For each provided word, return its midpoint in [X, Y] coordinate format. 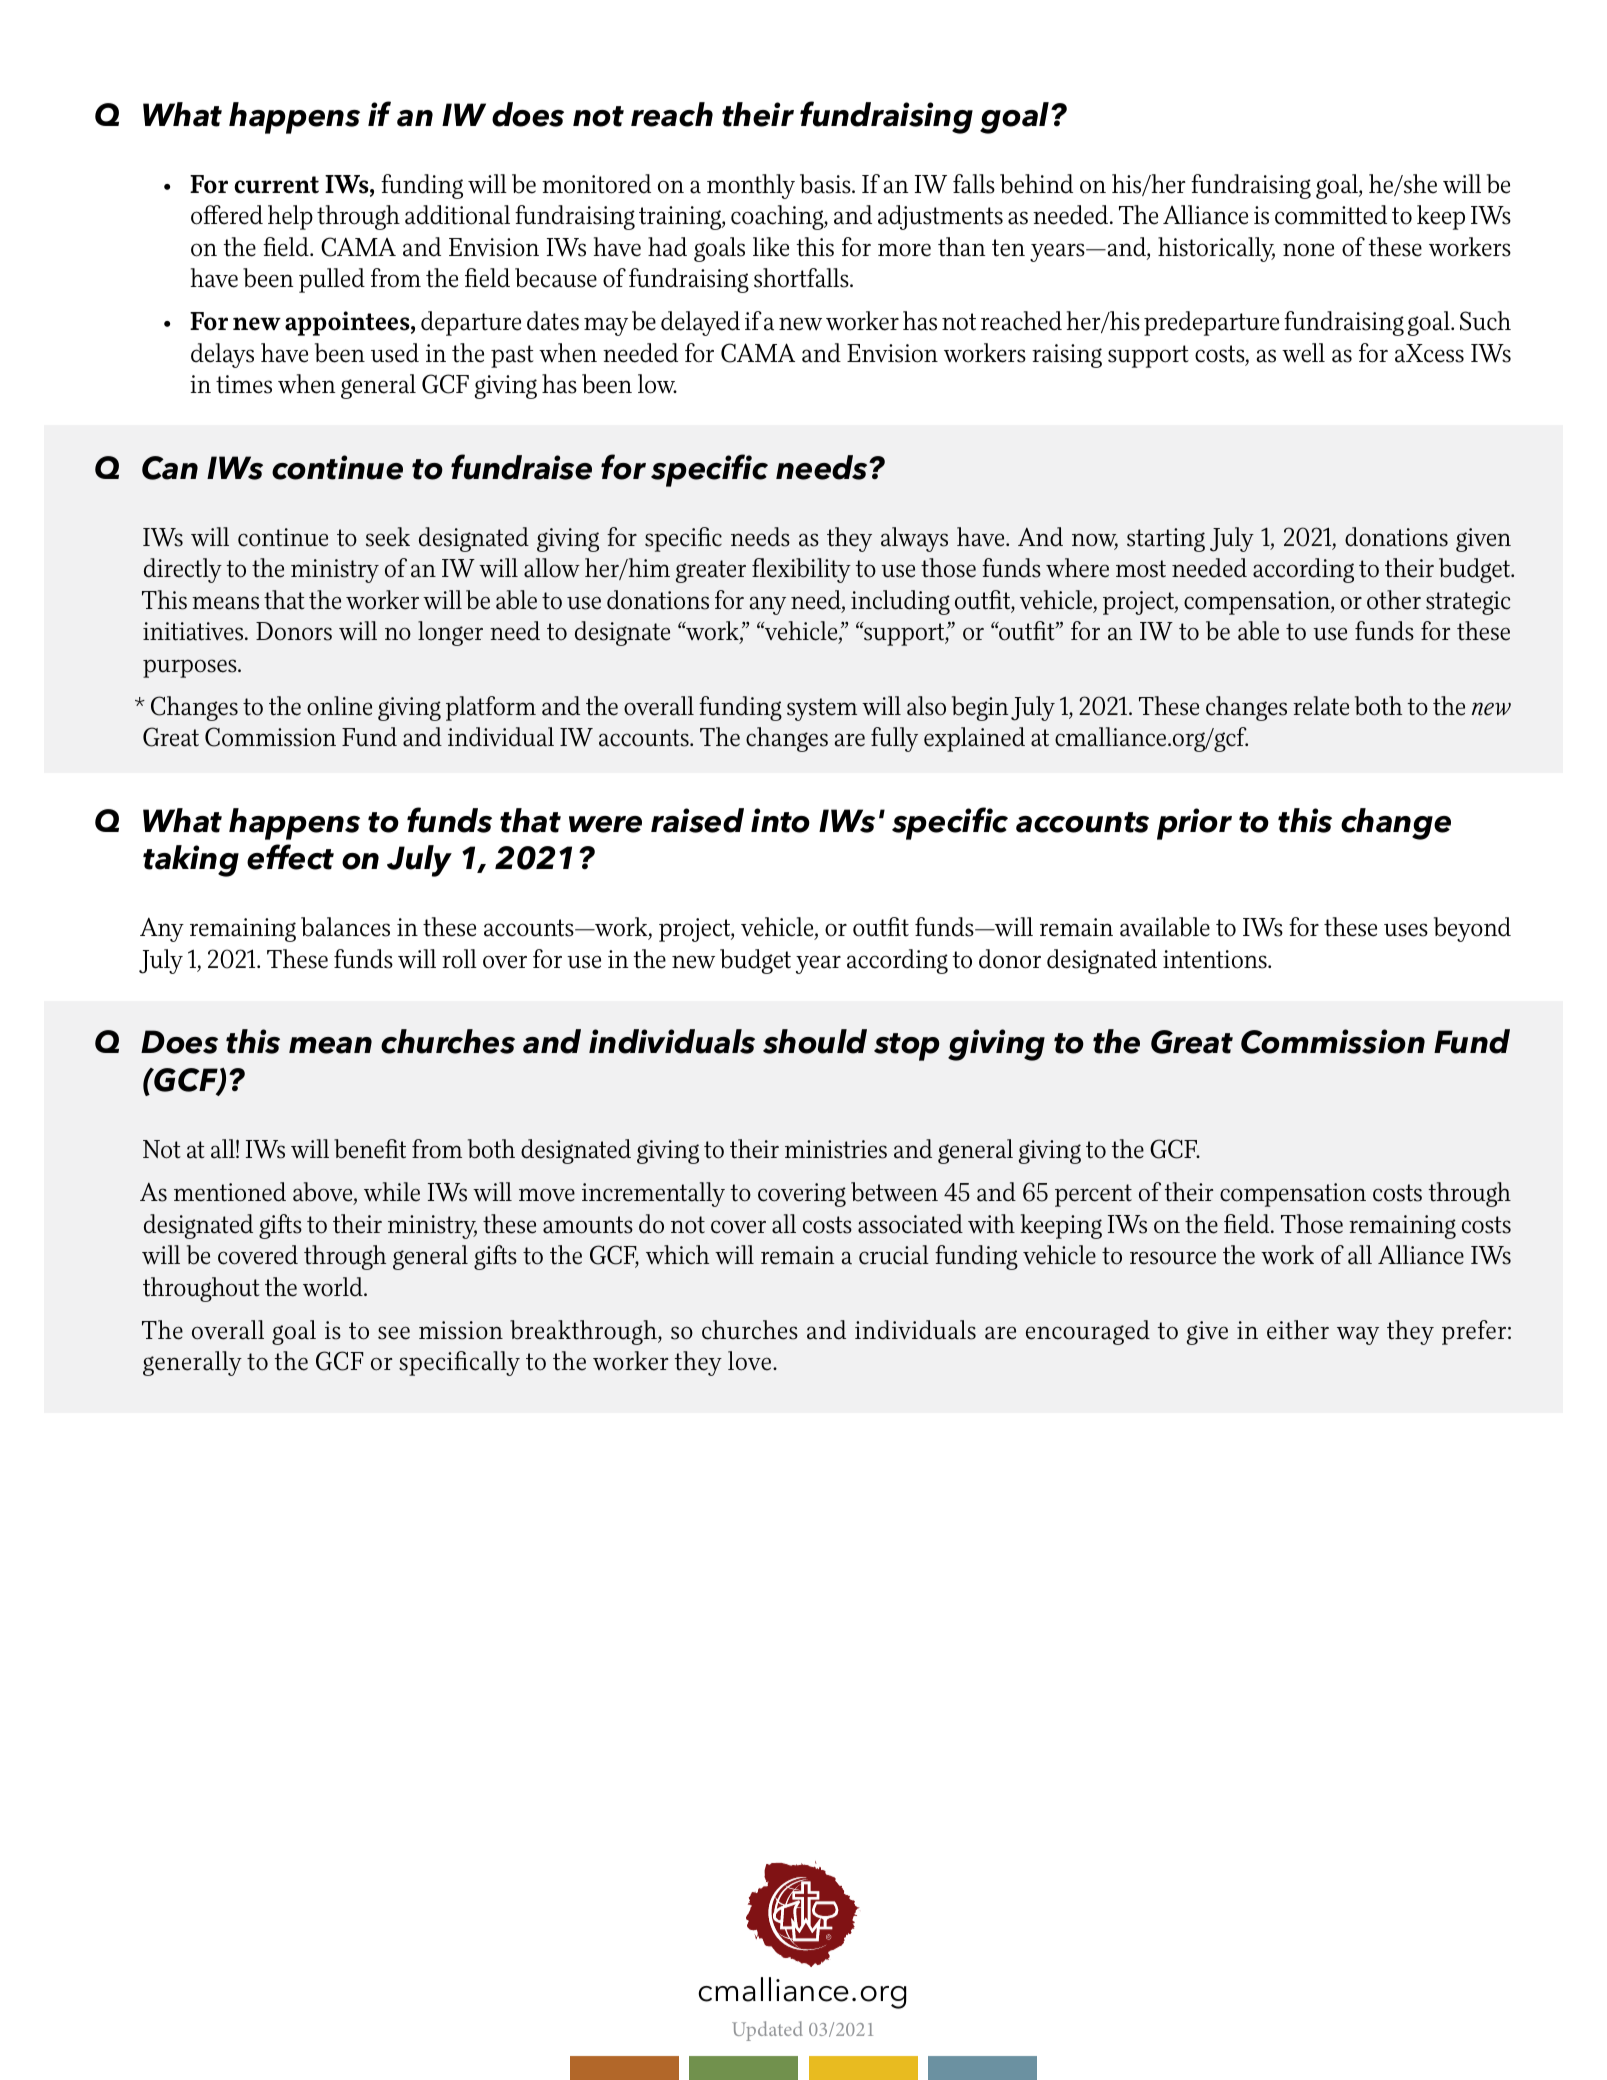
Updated [767, 2031]
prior [1194, 824]
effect [290, 857]
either [1298, 1330]
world [334, 1287]
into [780, 820]
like [771, 247]
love [751, 1361]
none [1308, 250]
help [290, 217]
